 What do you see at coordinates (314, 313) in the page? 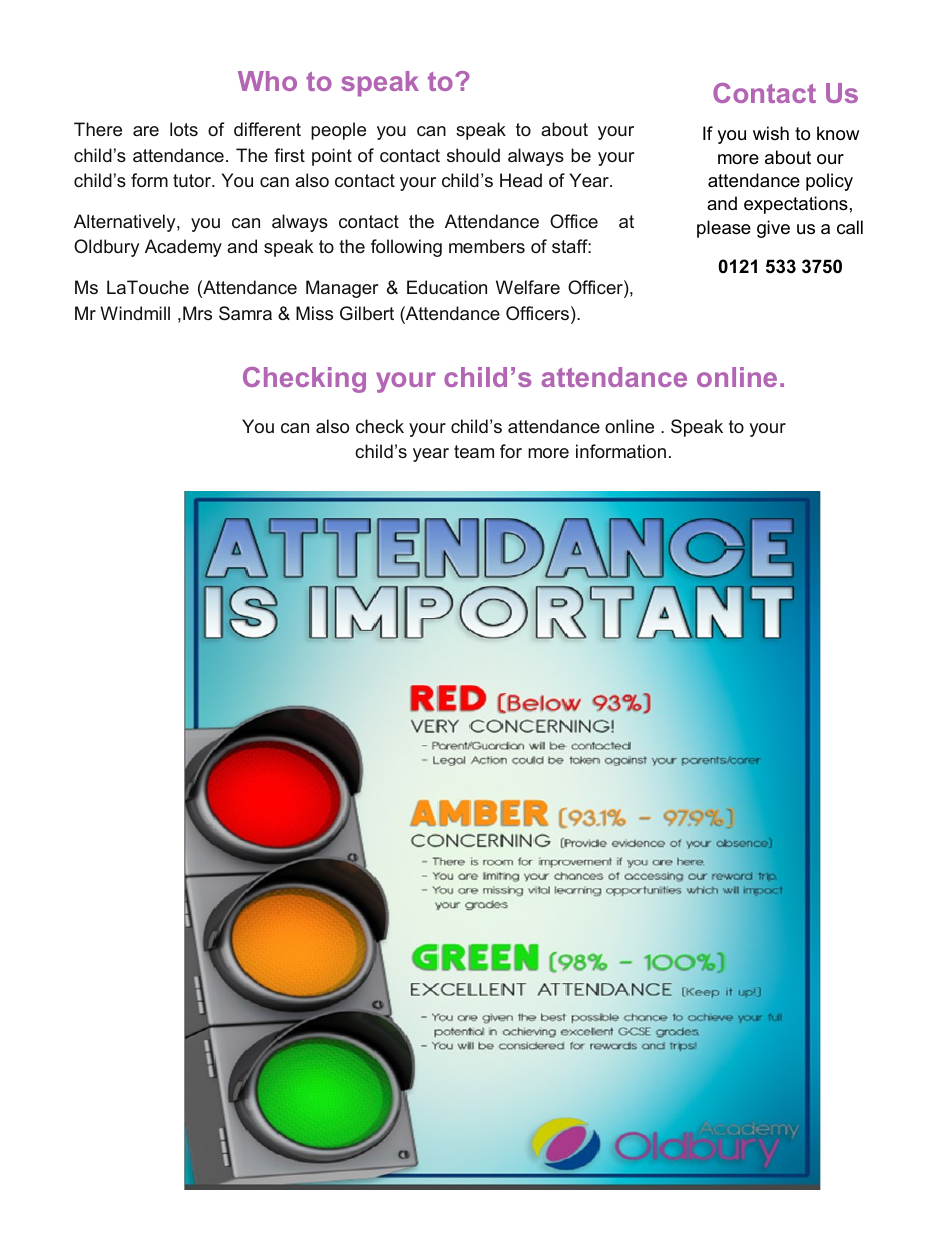
I see `Miss` at bounding box center [314, 313].
